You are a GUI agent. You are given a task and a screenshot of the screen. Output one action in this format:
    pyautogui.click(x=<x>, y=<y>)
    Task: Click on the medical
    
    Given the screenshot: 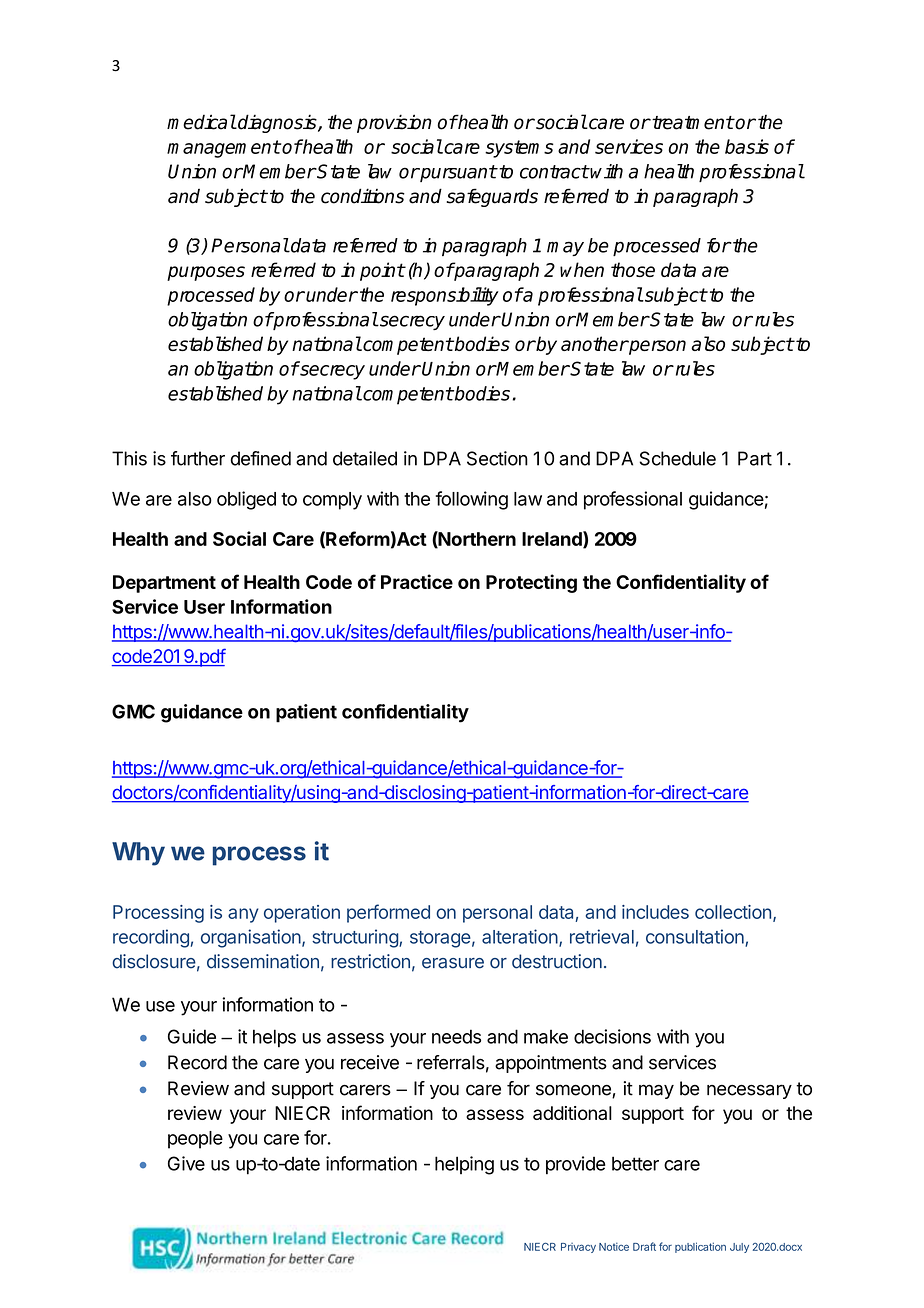 What is the action you would take?
    pyautogui.click(x=201, y=122)
